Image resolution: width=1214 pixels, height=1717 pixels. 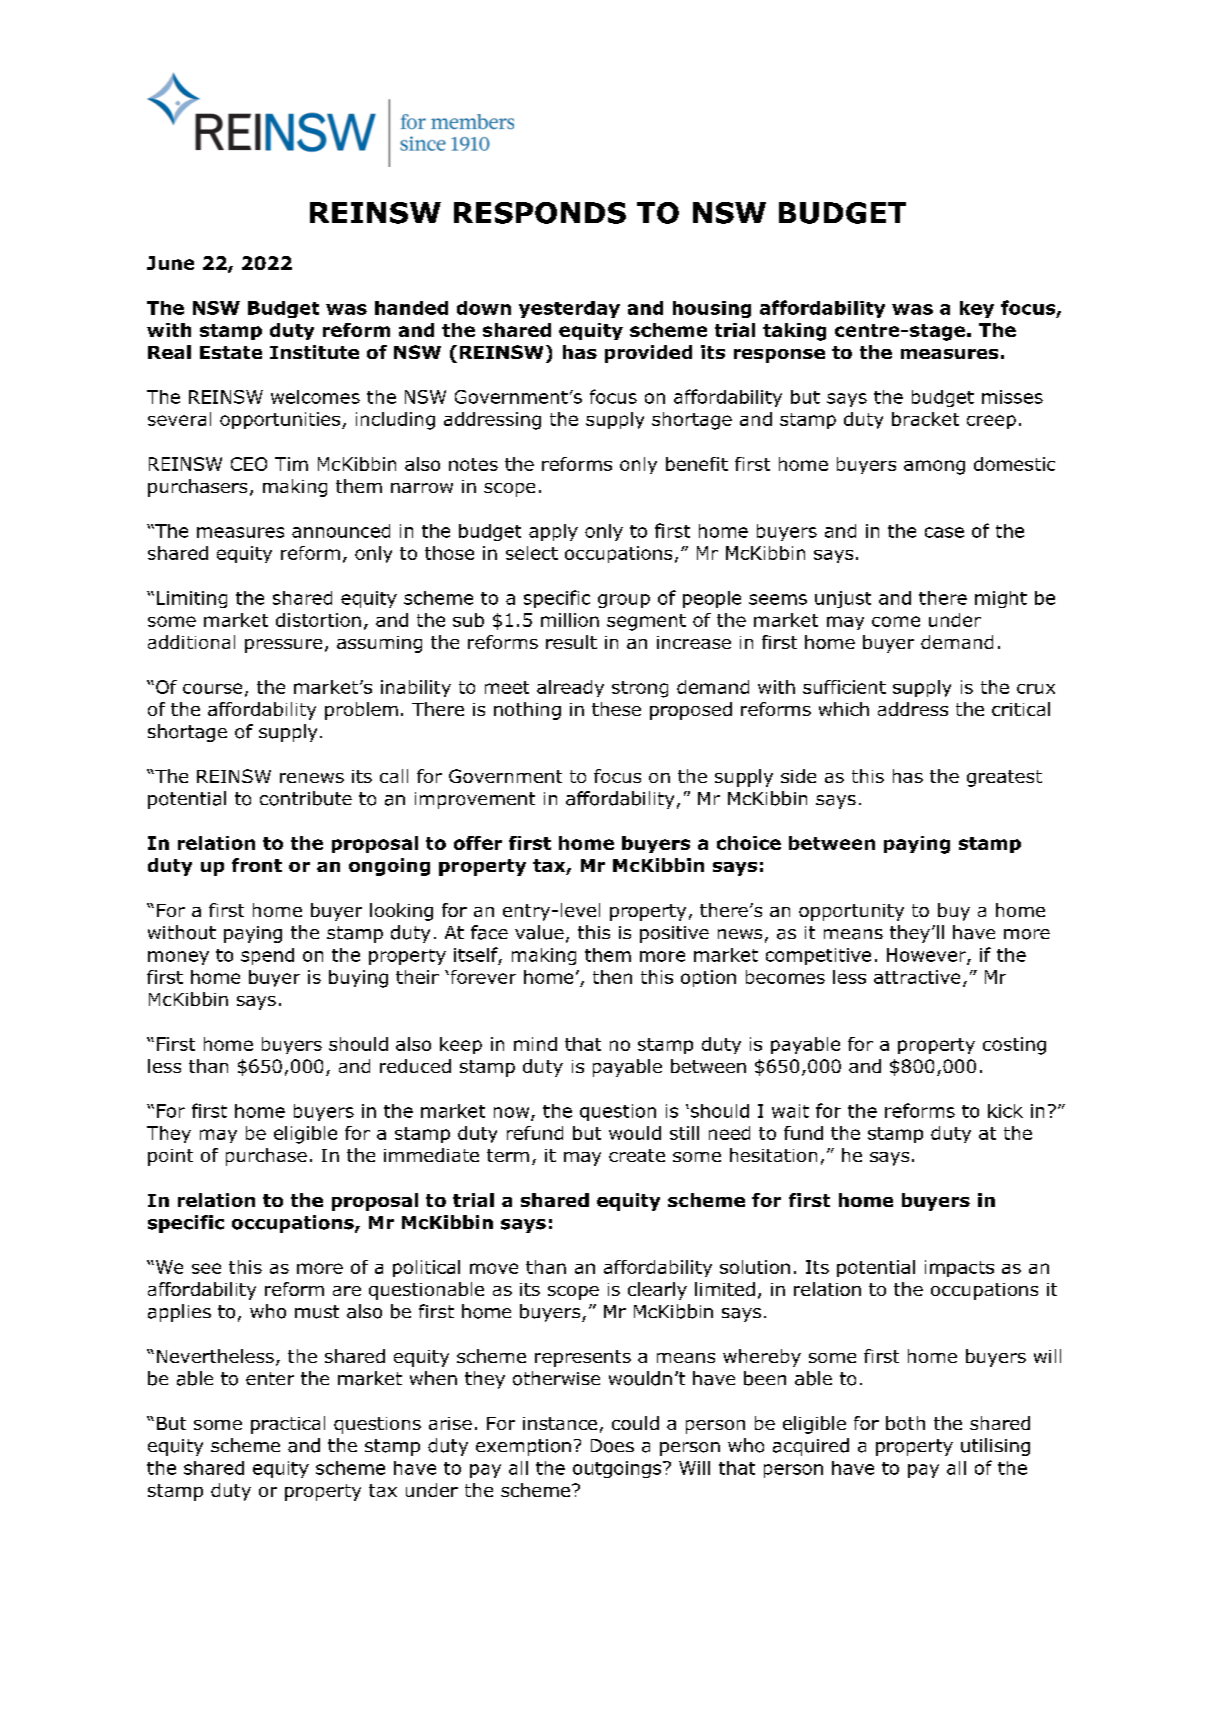 I want to click on RESPONDS, so click(x=540, y=213).
